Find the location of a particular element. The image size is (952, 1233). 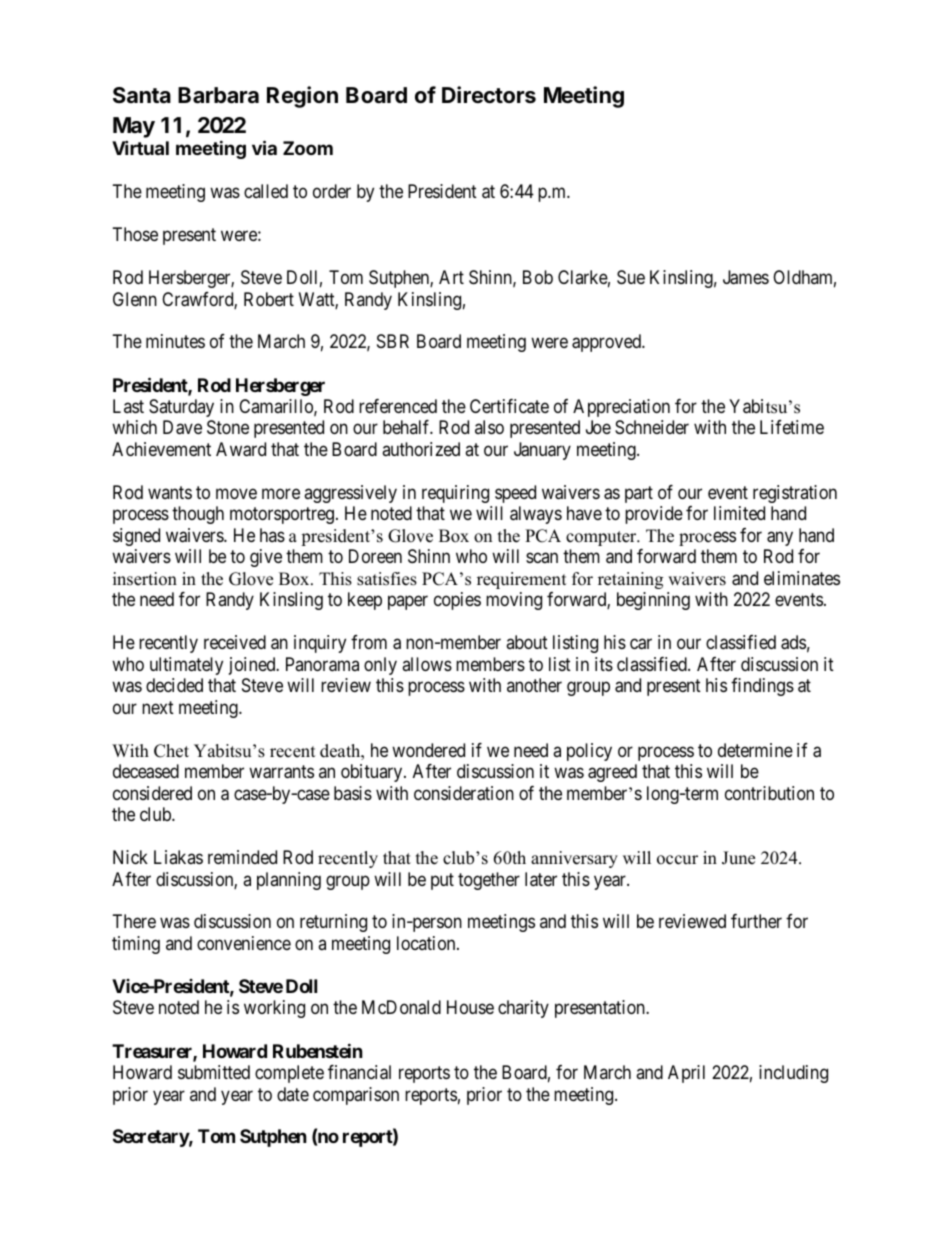

submitted is located at coordinates (214, 1072).
